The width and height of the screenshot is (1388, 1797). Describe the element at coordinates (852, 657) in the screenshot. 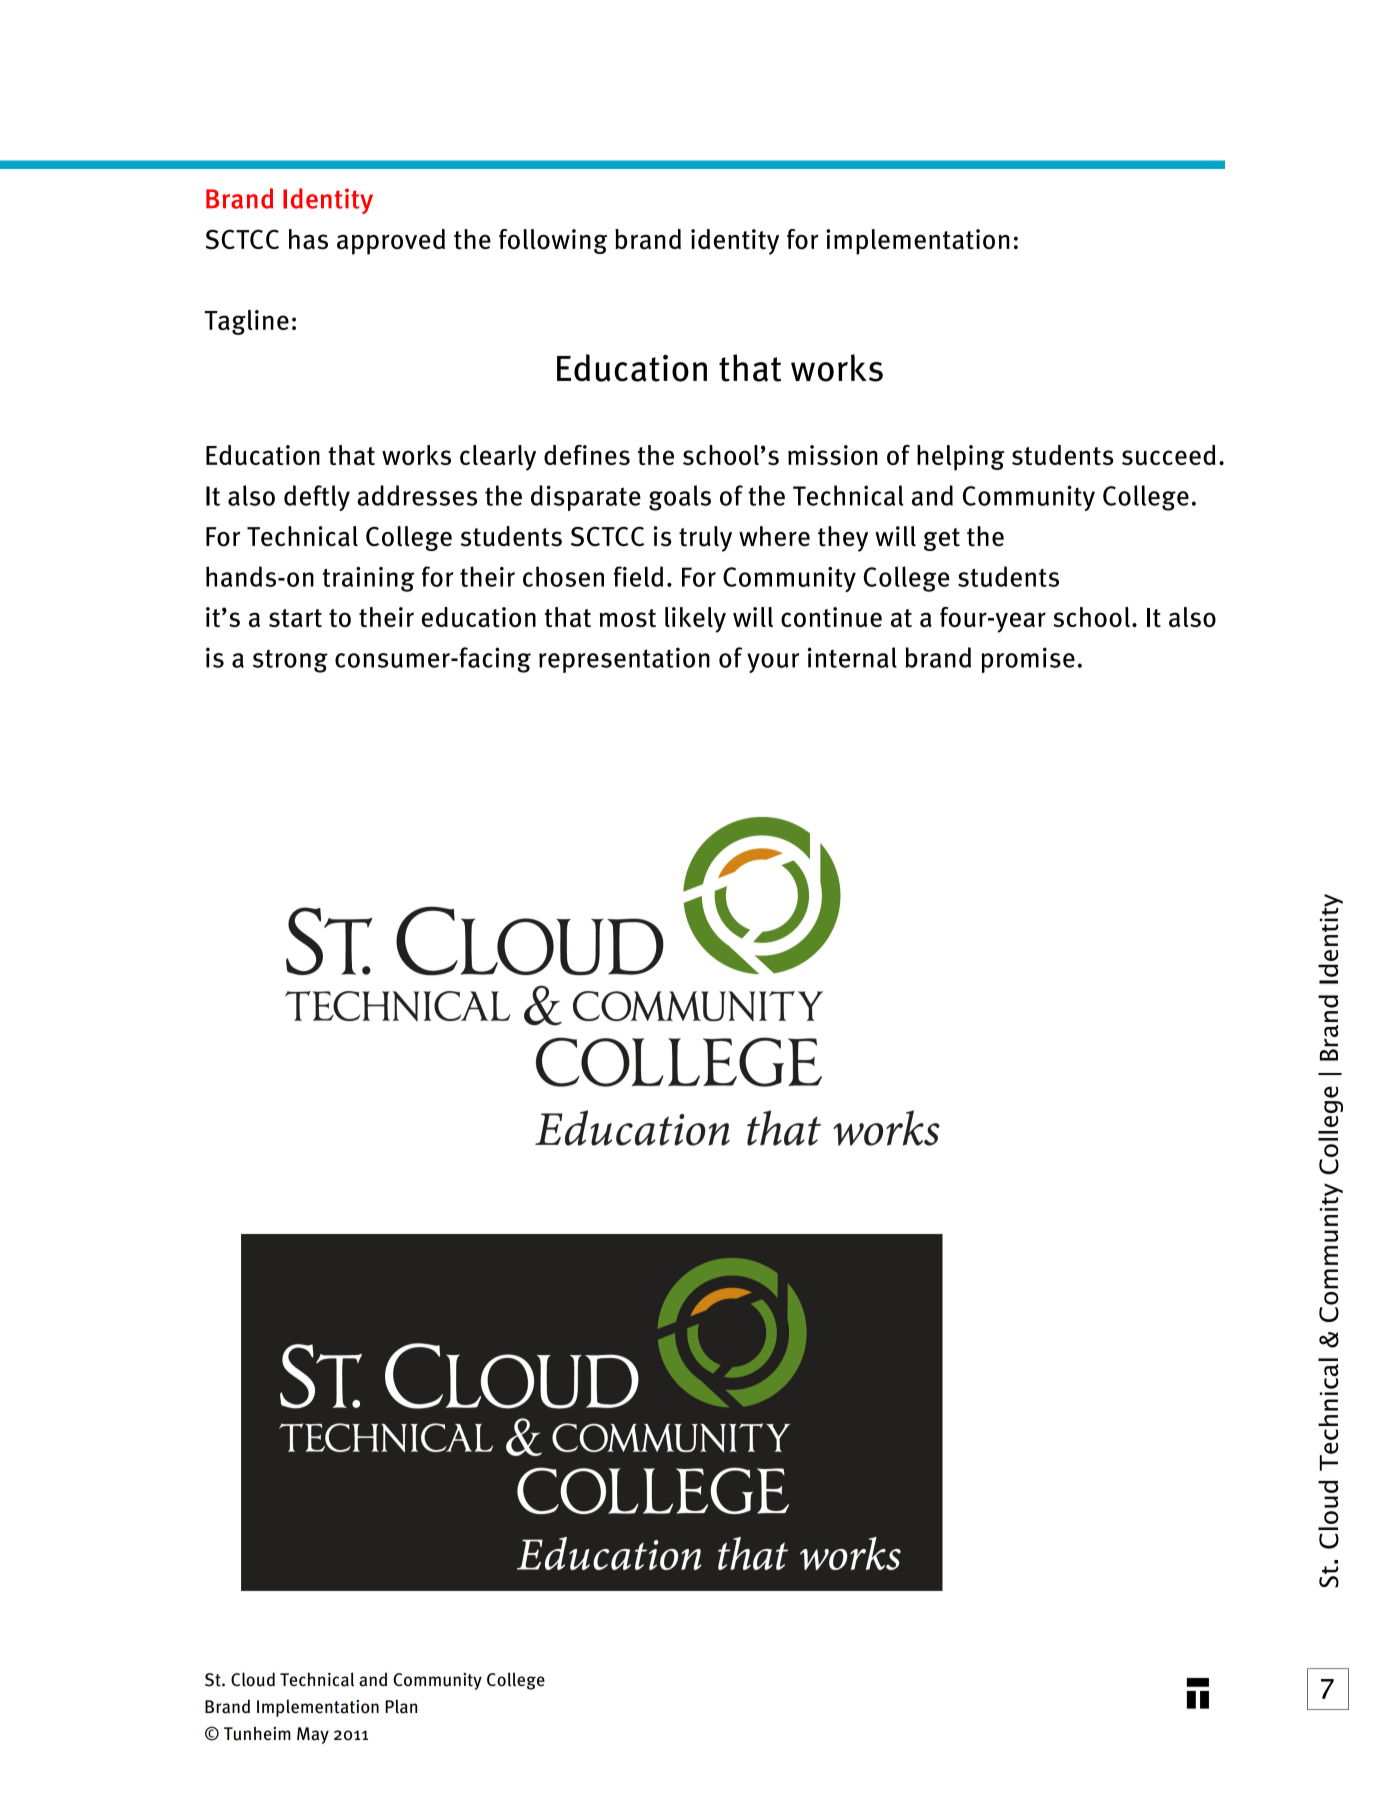

I see `internal` at that location.
